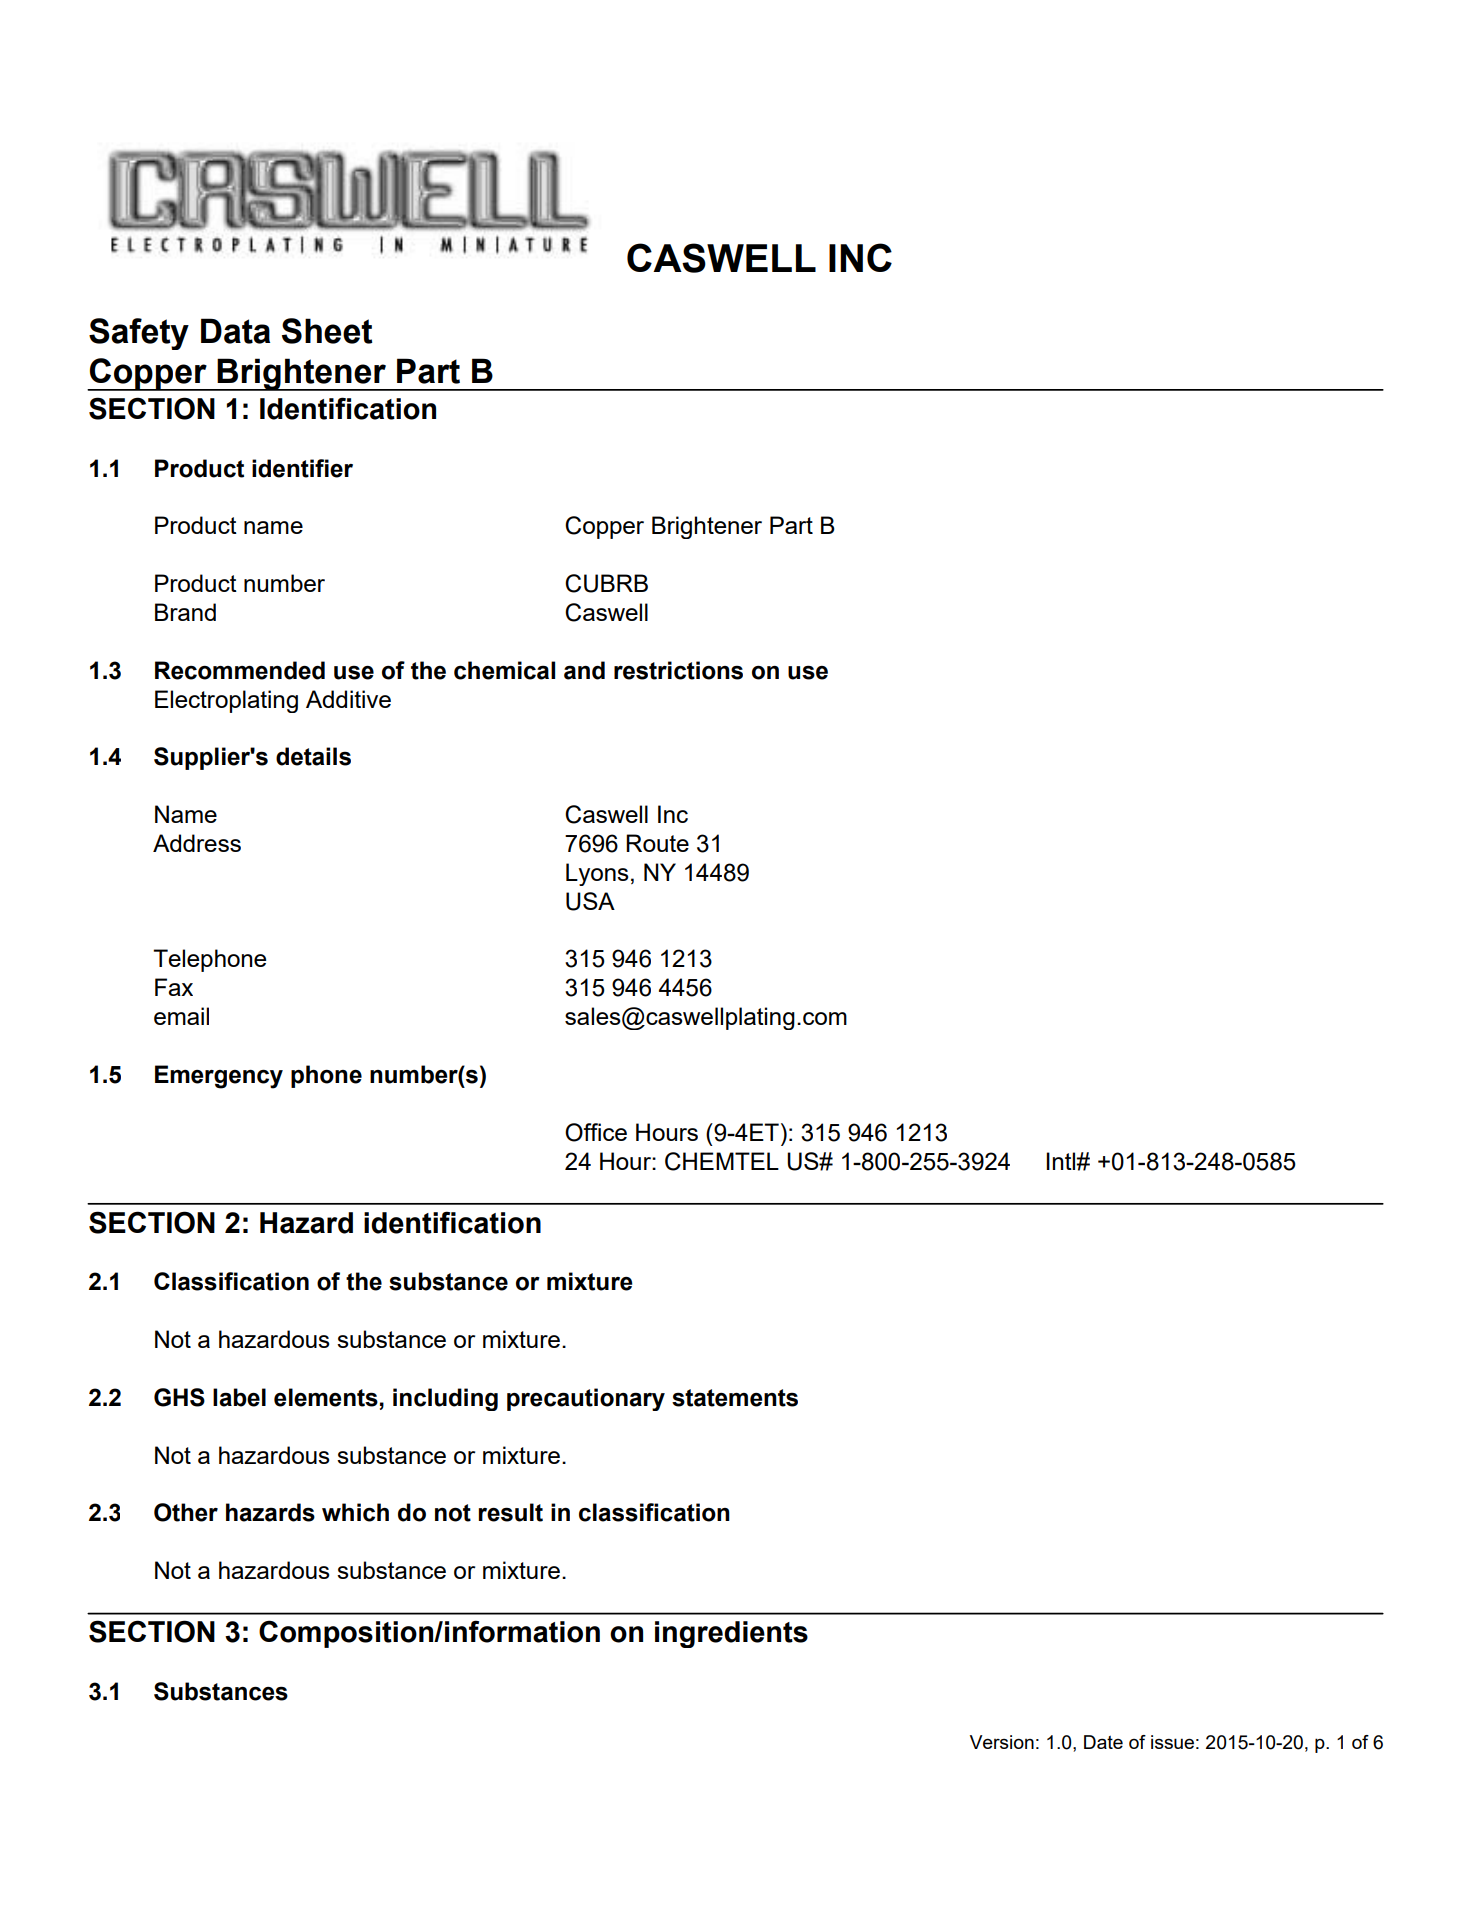 This screenshot has width=1473, height=1906. Describe the element at coordinates (235, 331) in the screenshot. I see `Data` at that location.
